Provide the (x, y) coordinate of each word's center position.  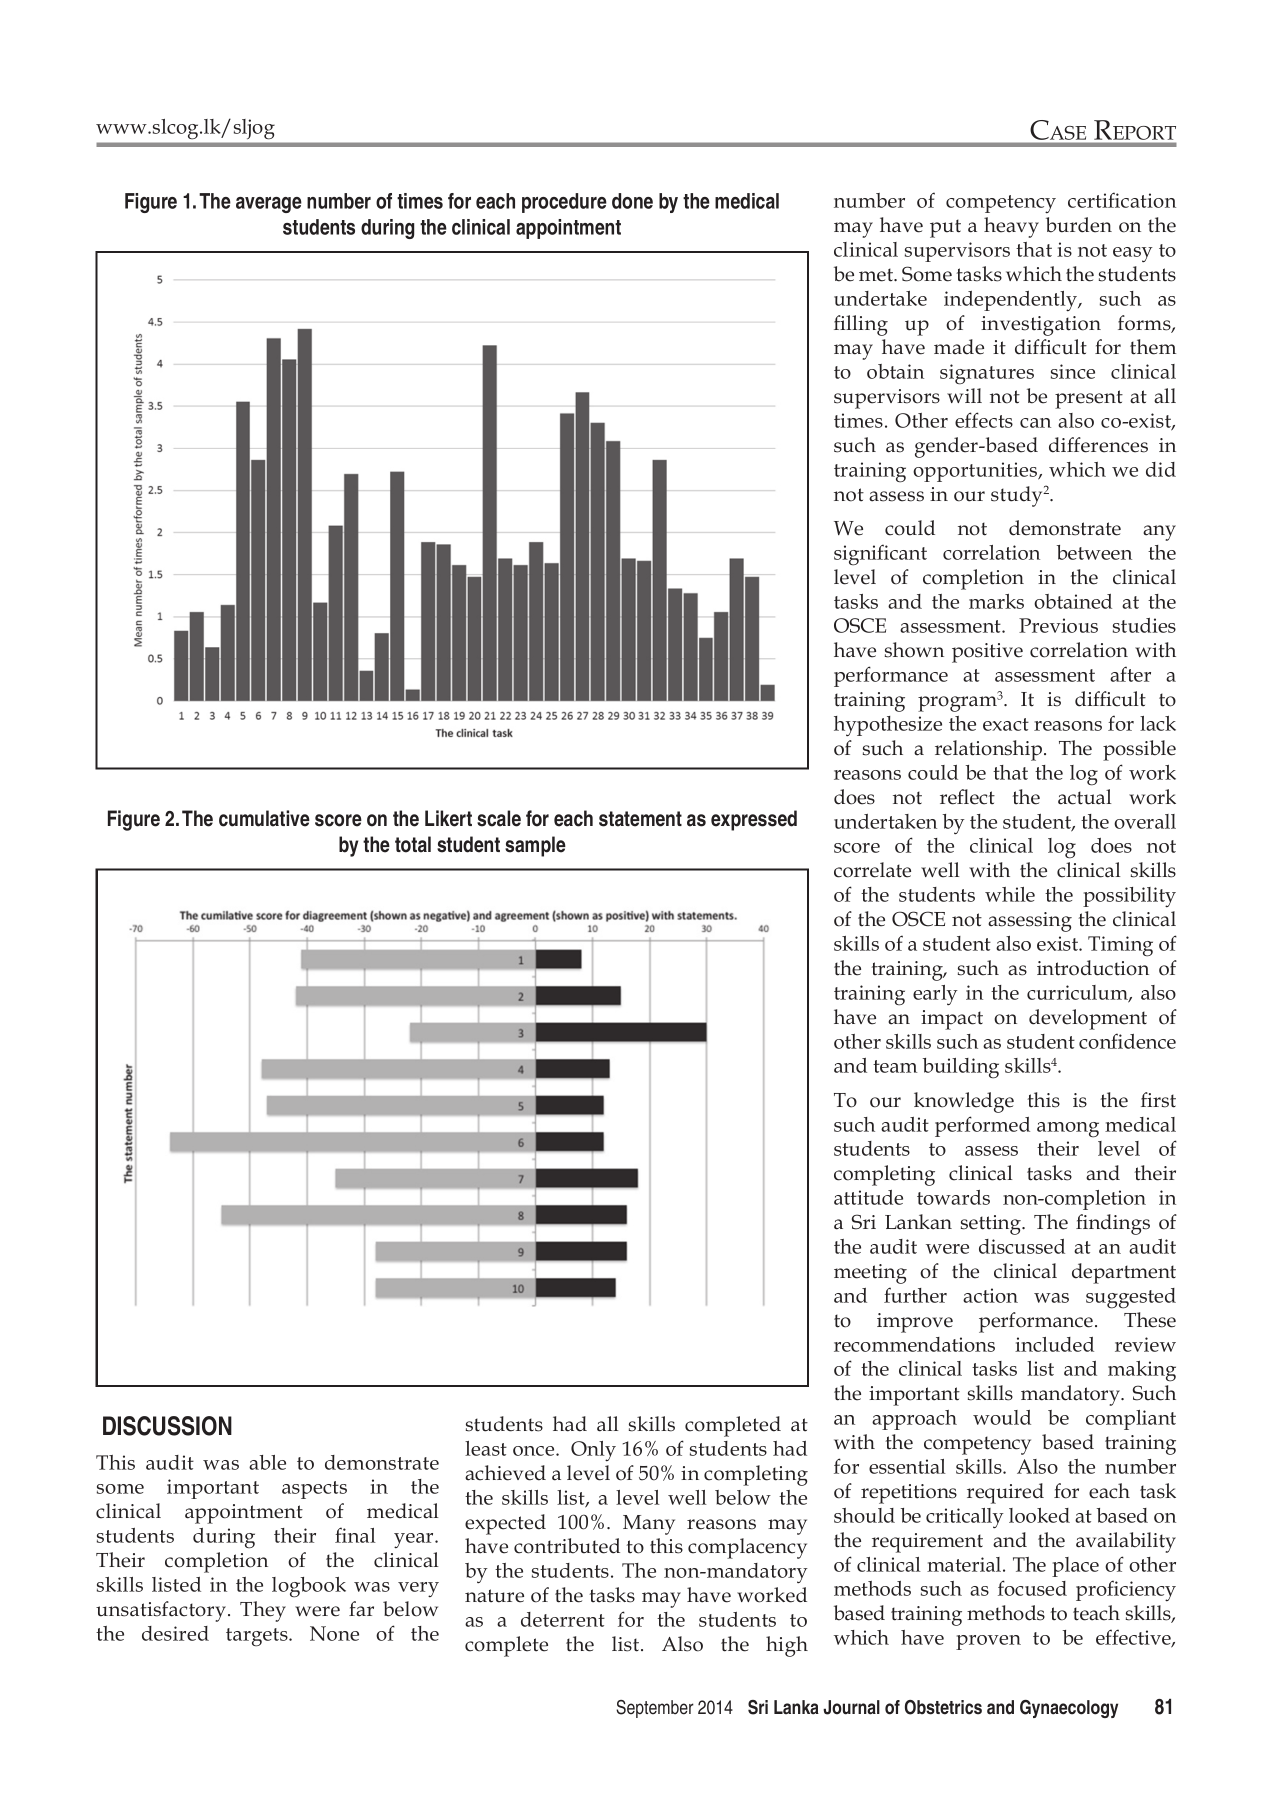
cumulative (264, 818)
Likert (448, 818)
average (269, 205)
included (1054, 1344)
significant (880, 555)
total (413, 844)
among (1068, 1130)
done (632, 201)
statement (640, 819)
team (895, 1066)
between (1094, 552)
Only (593, 1451)
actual (1085, 797)
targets (258, 1637)
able (267, 1462)
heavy (1011, 227)
